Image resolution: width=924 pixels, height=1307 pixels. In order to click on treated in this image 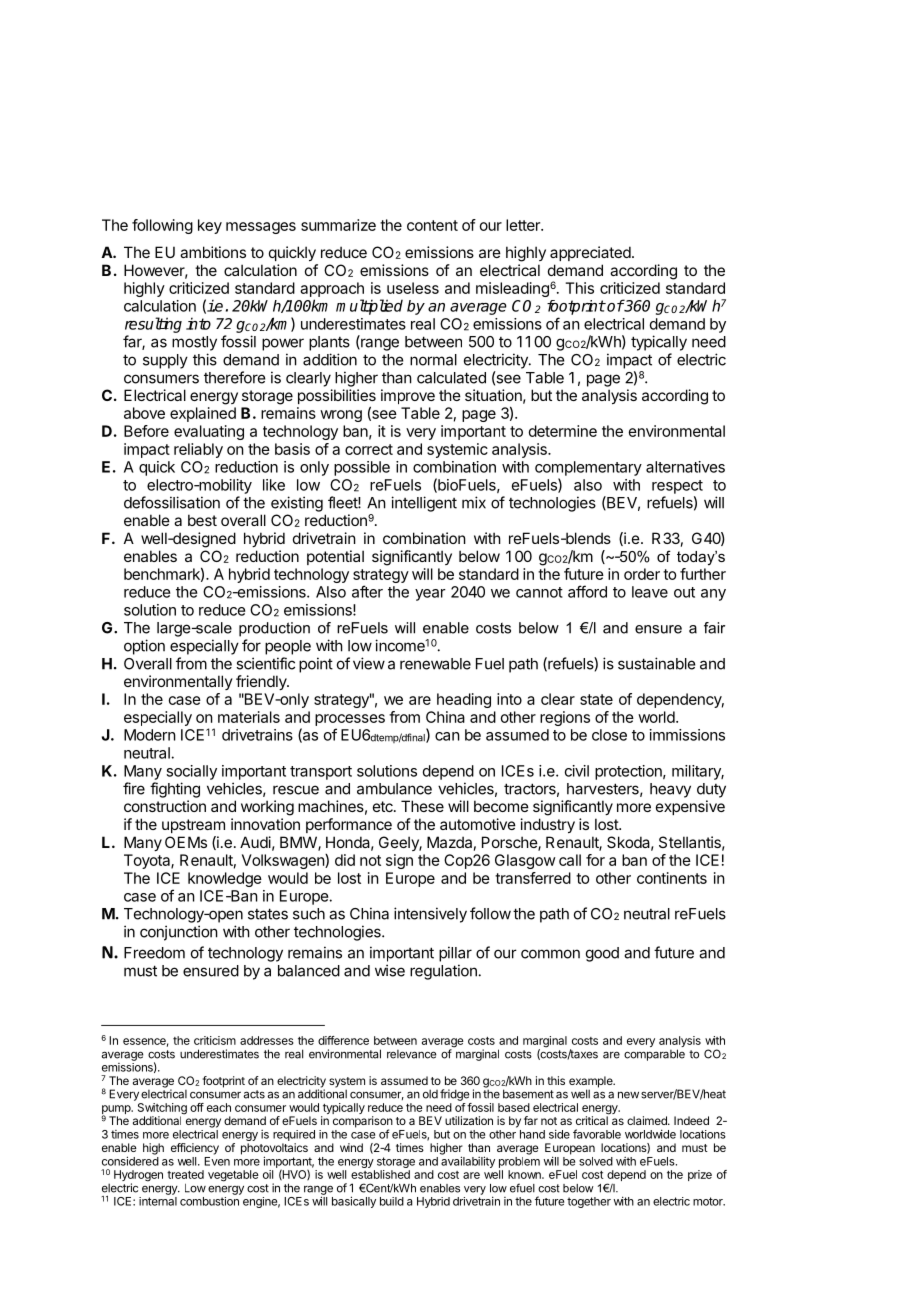, I will do `click(185, 1174)`.
